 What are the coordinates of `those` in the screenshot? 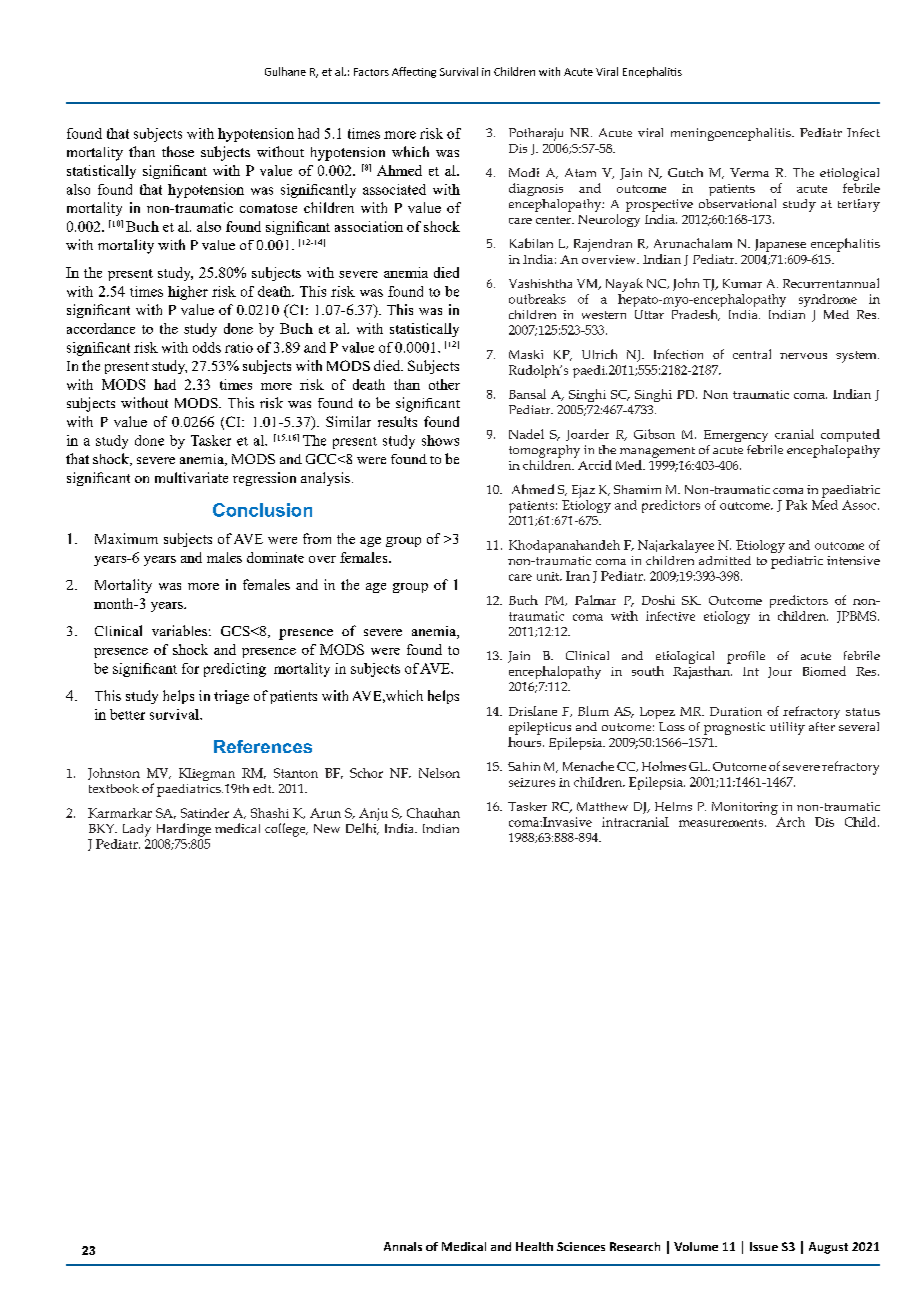 It's located at (178, 151).
